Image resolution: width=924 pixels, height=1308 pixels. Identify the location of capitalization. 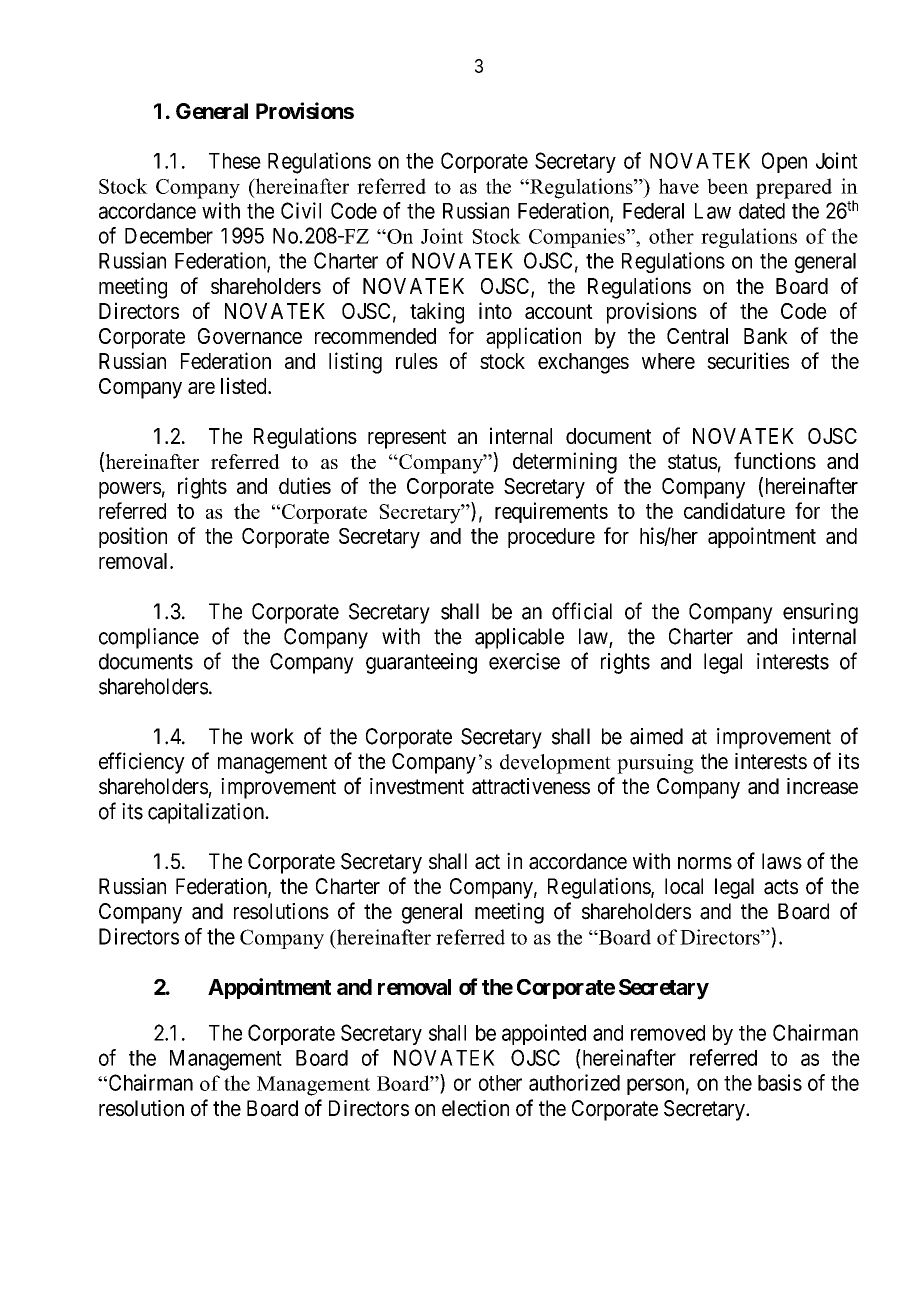
(207, 813).
